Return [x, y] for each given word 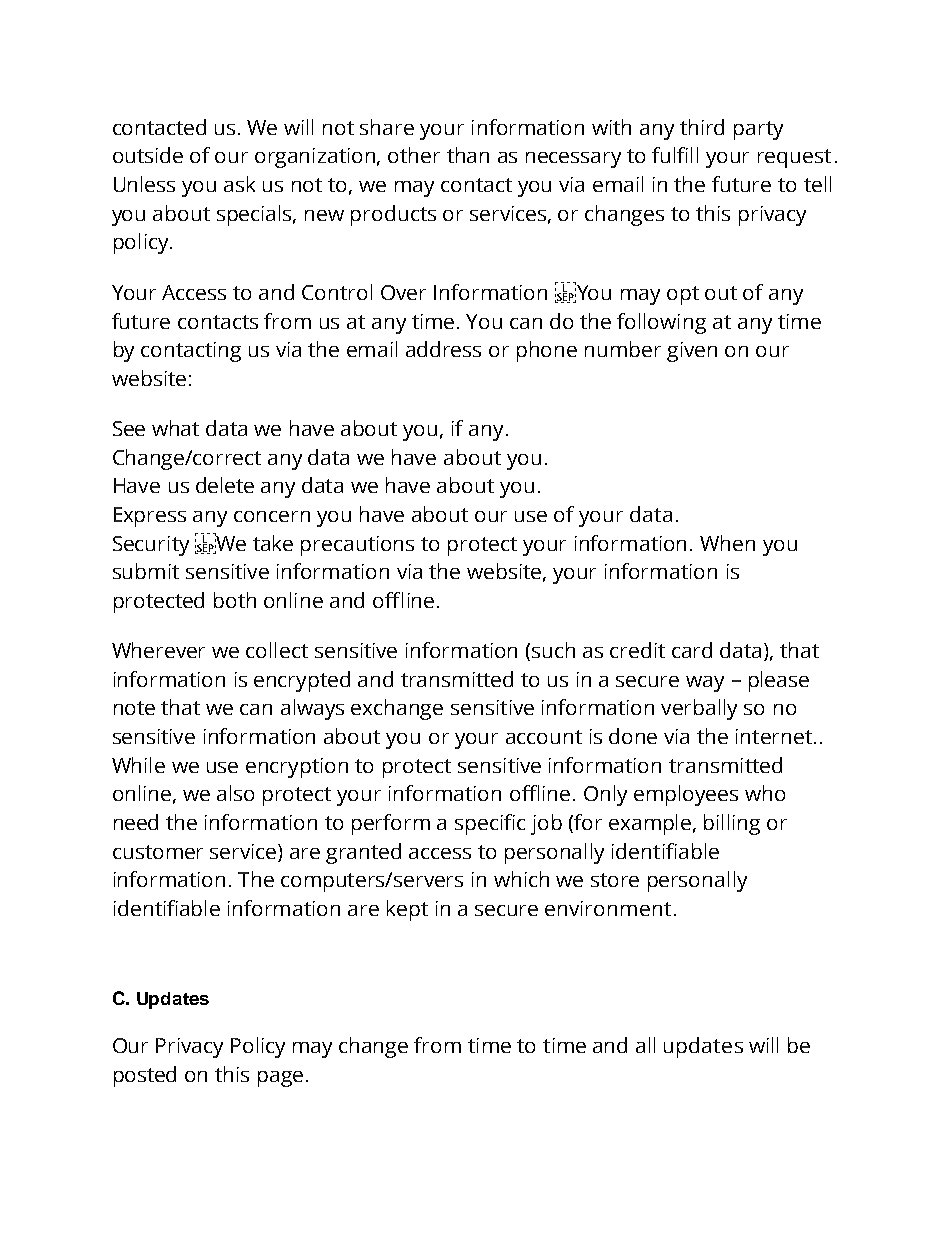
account [544, 737]
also [235, 793]
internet [775, 736]
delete [225, 485]
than [468, 155]
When [727, 543]
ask [239, 184]
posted [145, 1076]
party [758, 130]
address [443, 349]
